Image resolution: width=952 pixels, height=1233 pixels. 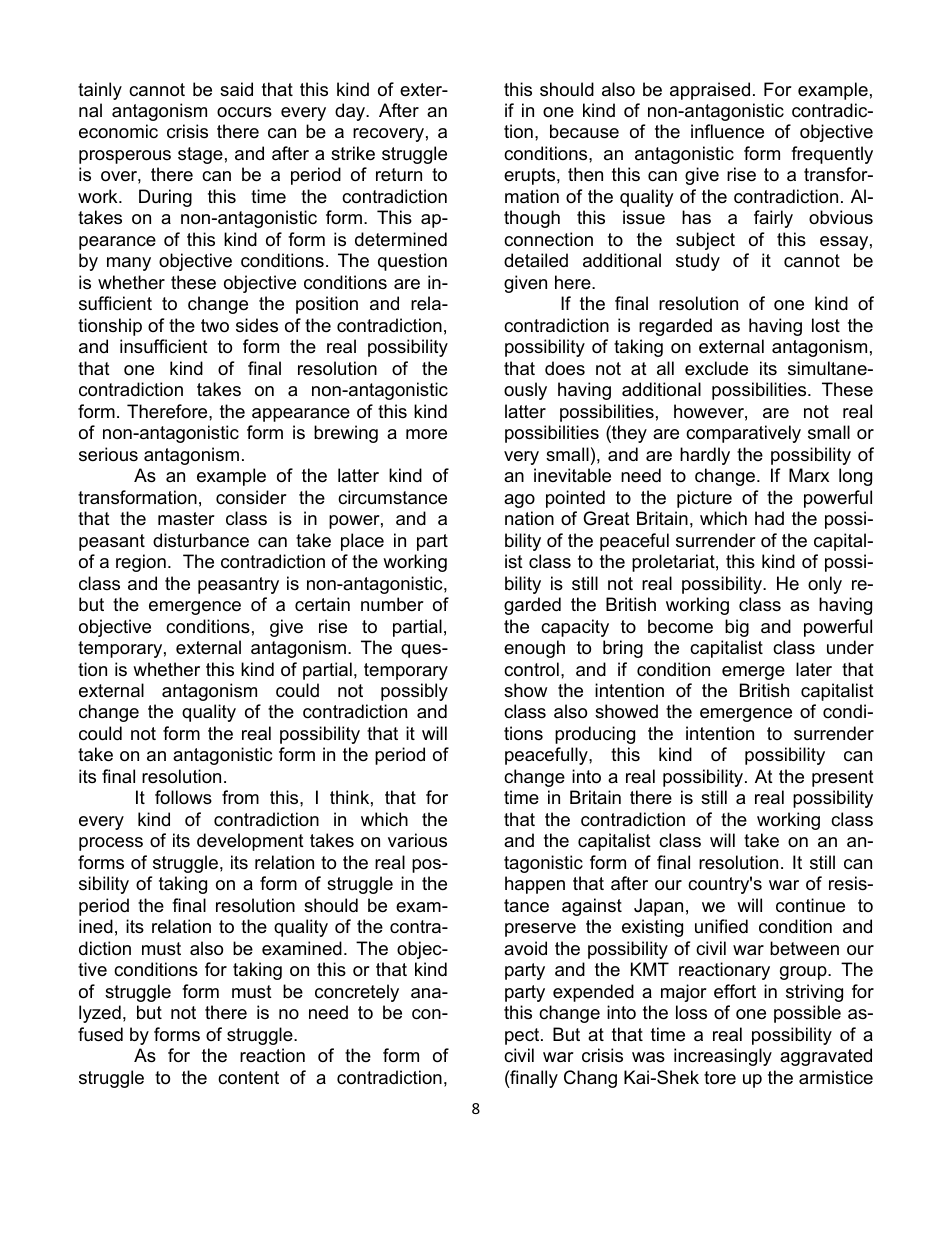 What do you see at coordinates (248, 1078) in the screenshot?
I see `content` at bounding box center [248, 1078].
